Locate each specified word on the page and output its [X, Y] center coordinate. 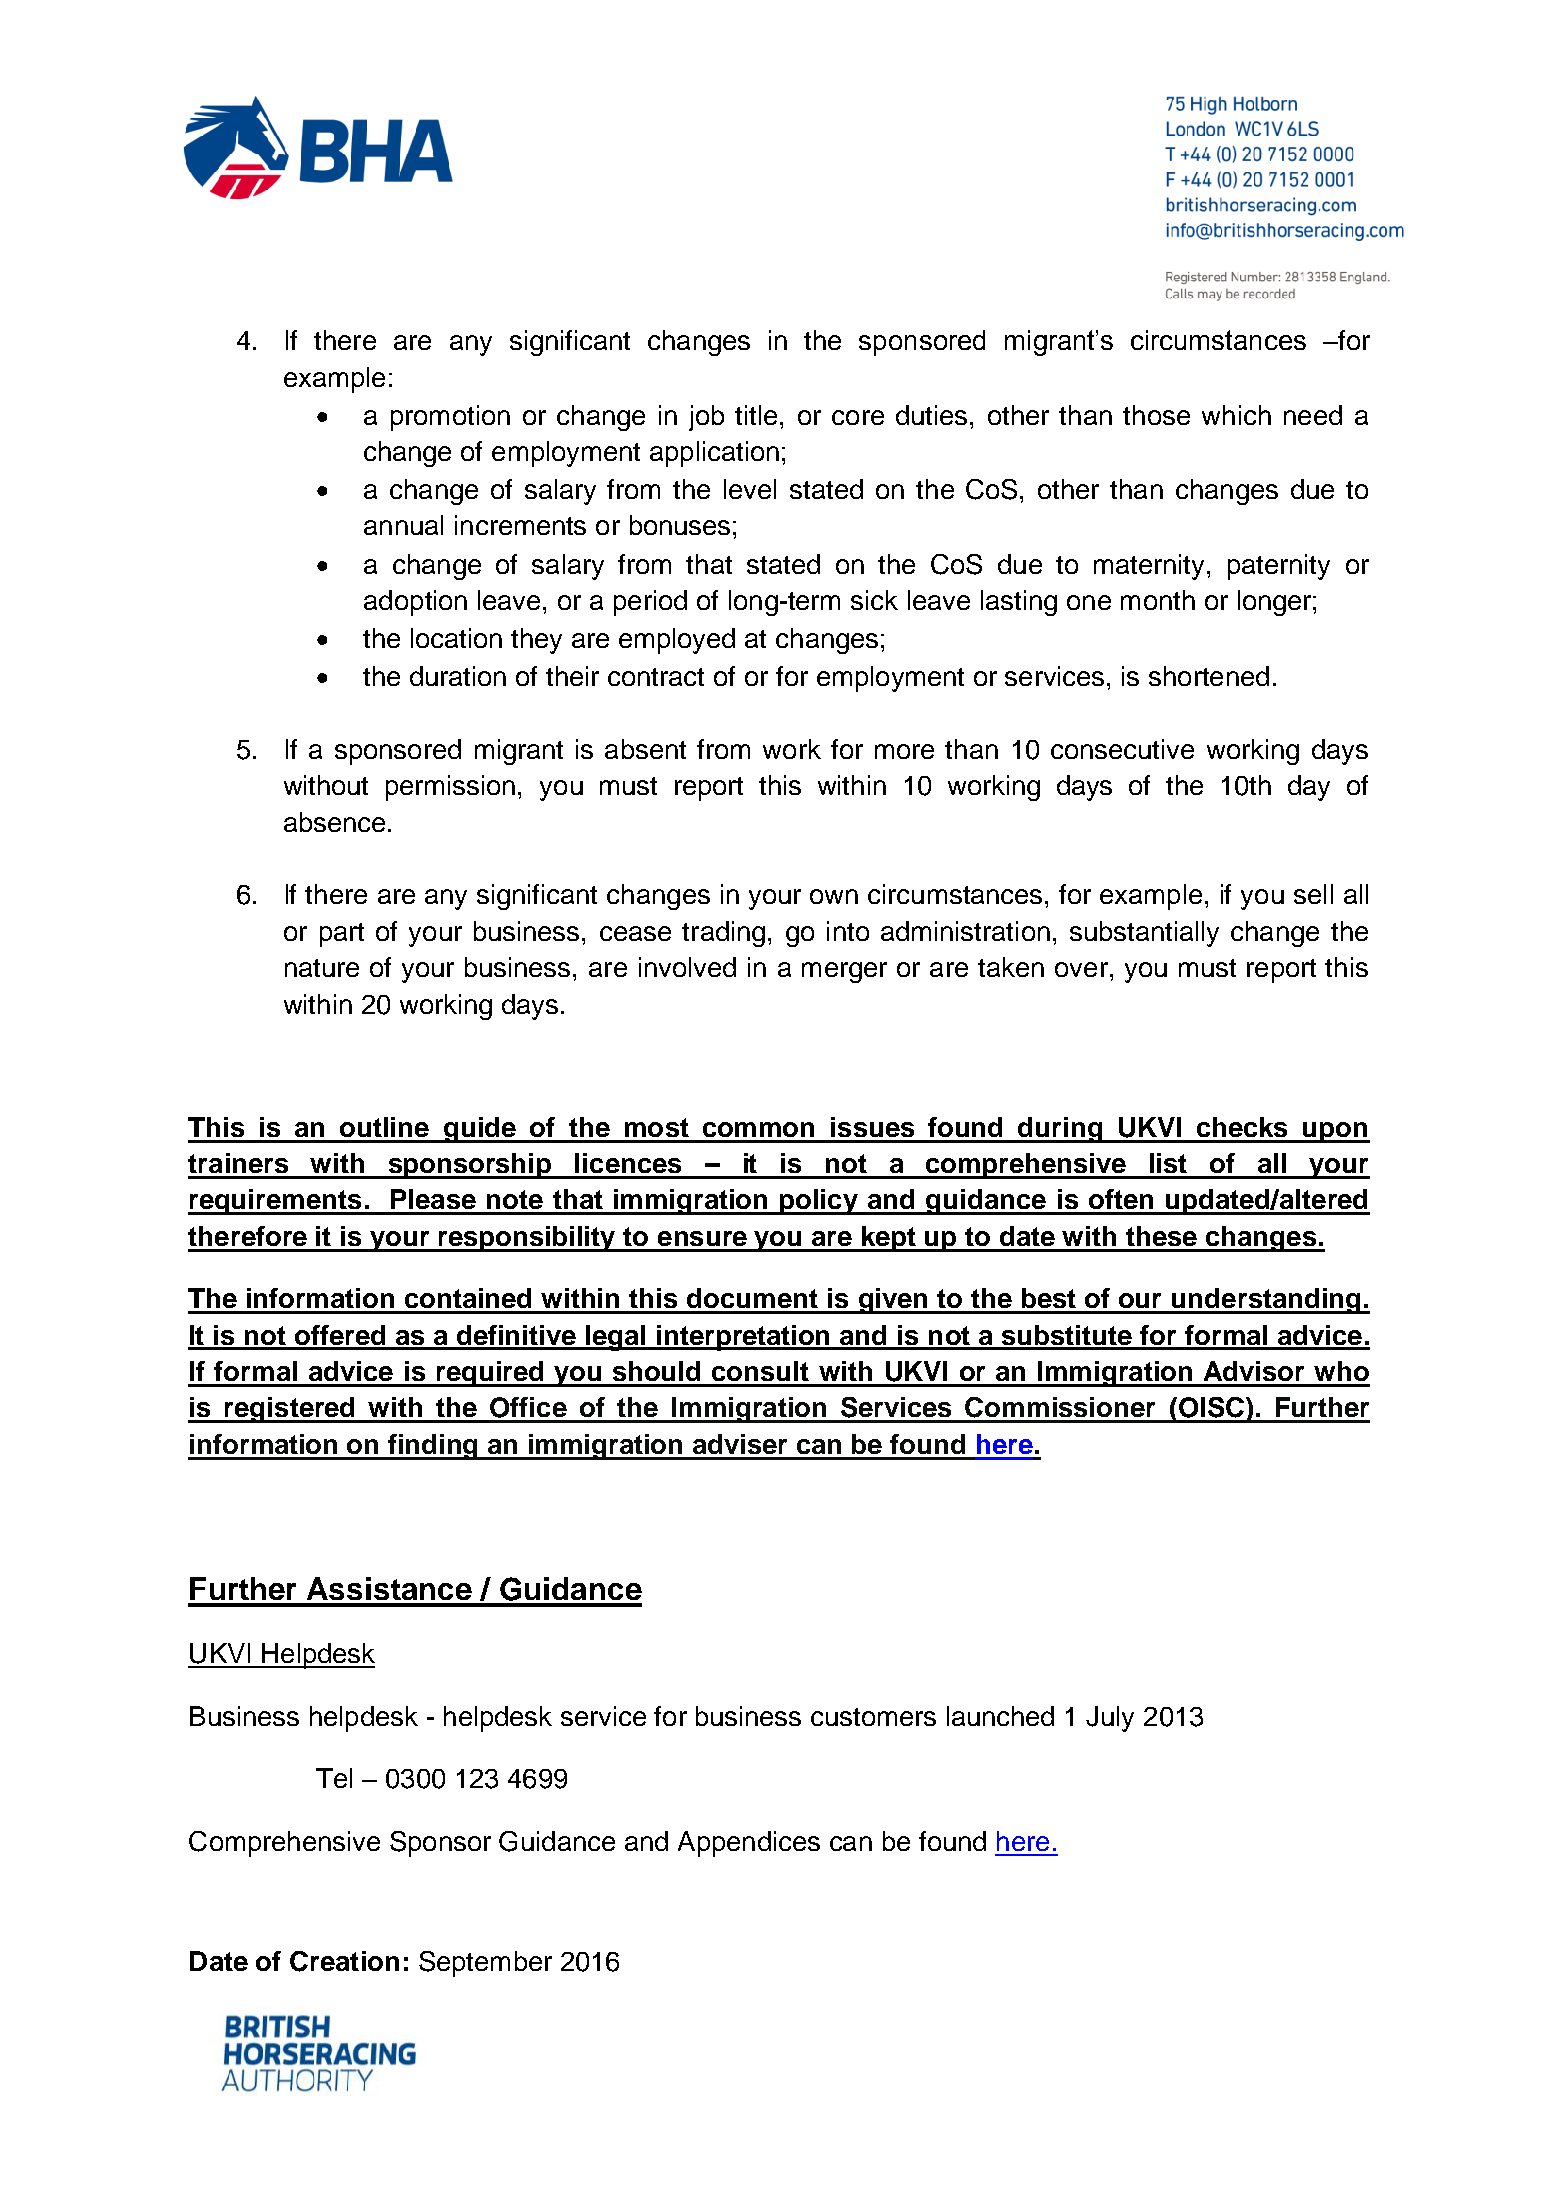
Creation [344, 1961]
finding [433, 1447]
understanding [1267, 1301]
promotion [450, 418]
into [848, 931]
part [342, 935]
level [750, 489]
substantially [1144, 934]
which [1236, 415]
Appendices [749, 1844]
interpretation [744, 1338]
